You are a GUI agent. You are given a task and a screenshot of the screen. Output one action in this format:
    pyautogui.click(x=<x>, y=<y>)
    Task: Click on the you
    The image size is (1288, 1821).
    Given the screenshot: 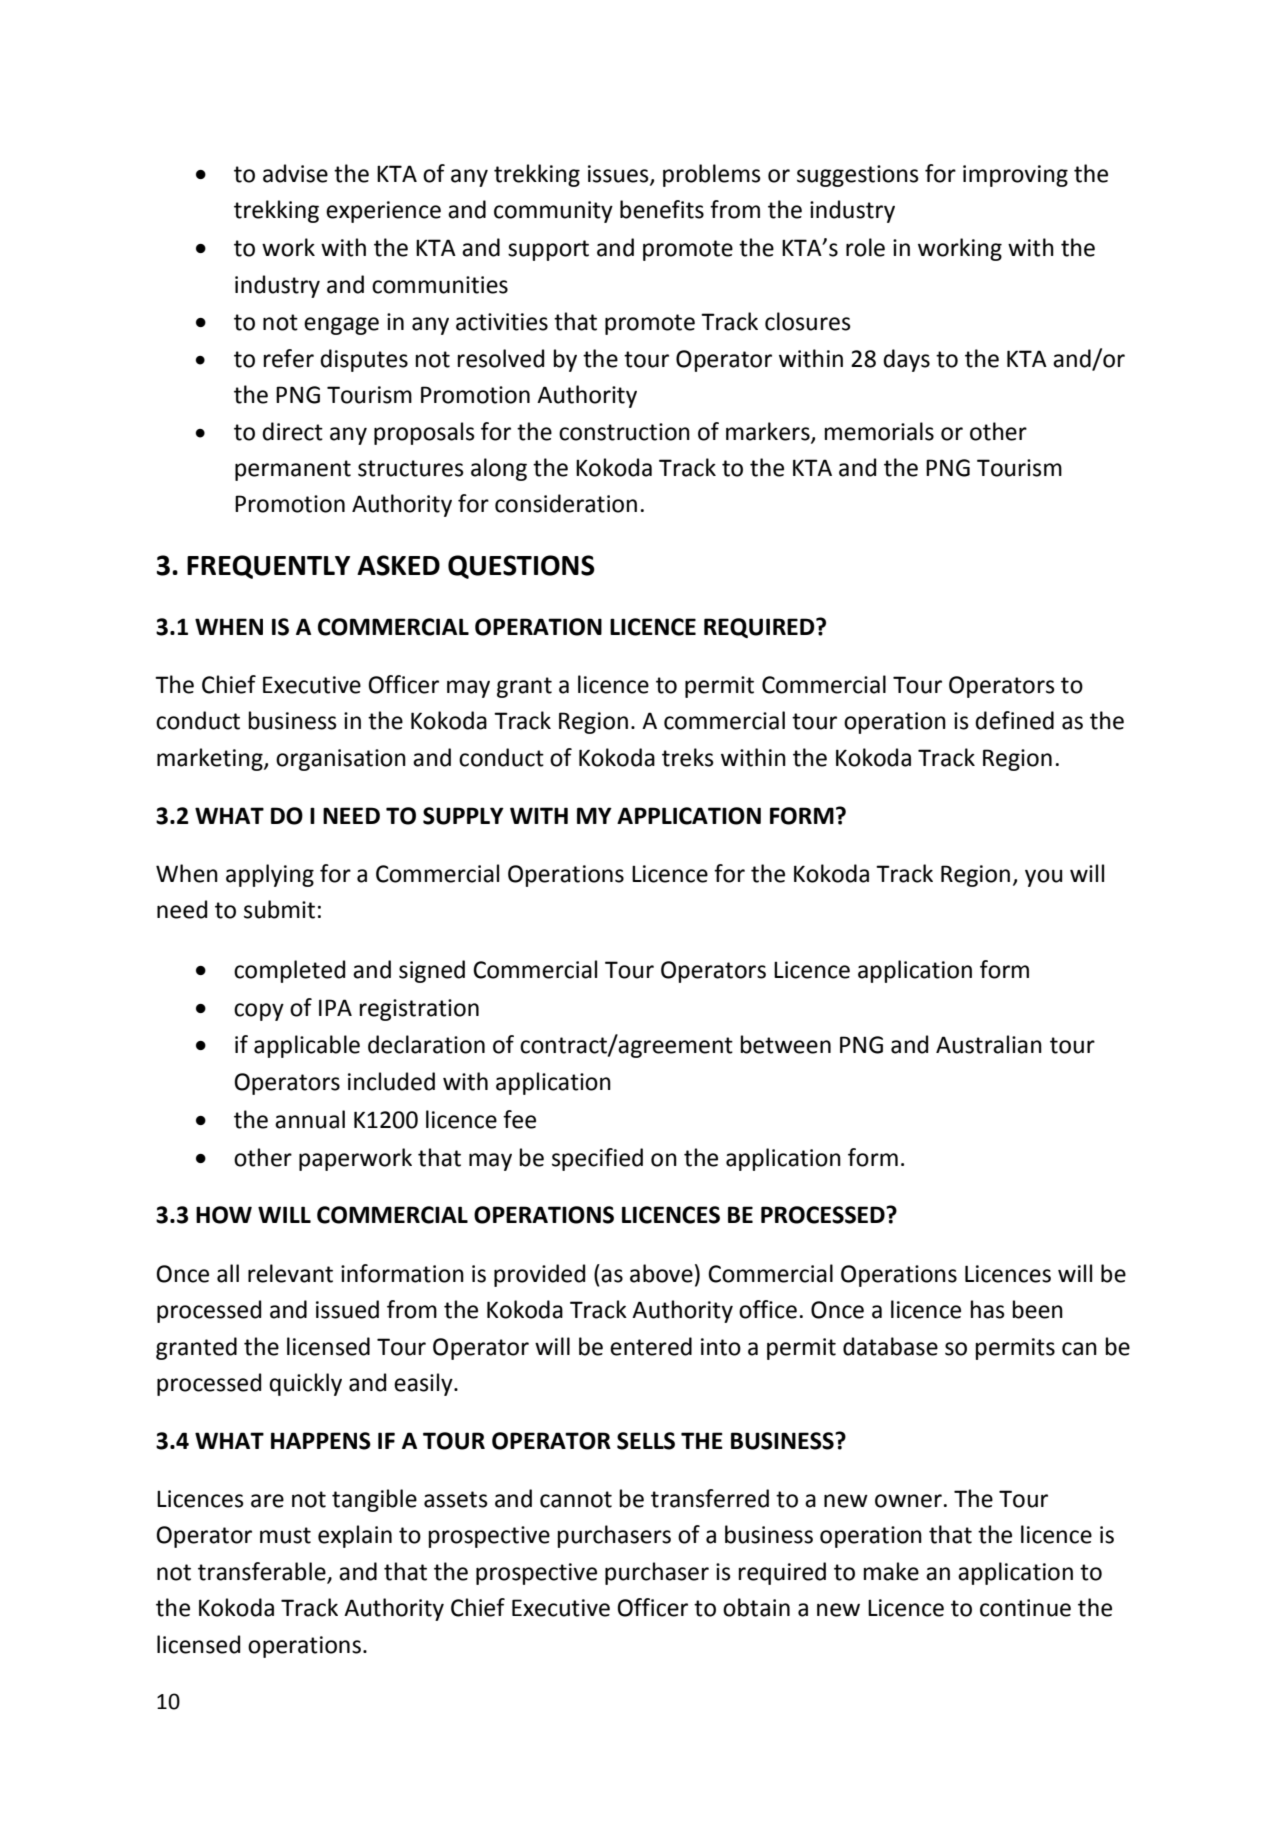 What is the action you would take?
    pyautogui.click(x=1043, y=878)
